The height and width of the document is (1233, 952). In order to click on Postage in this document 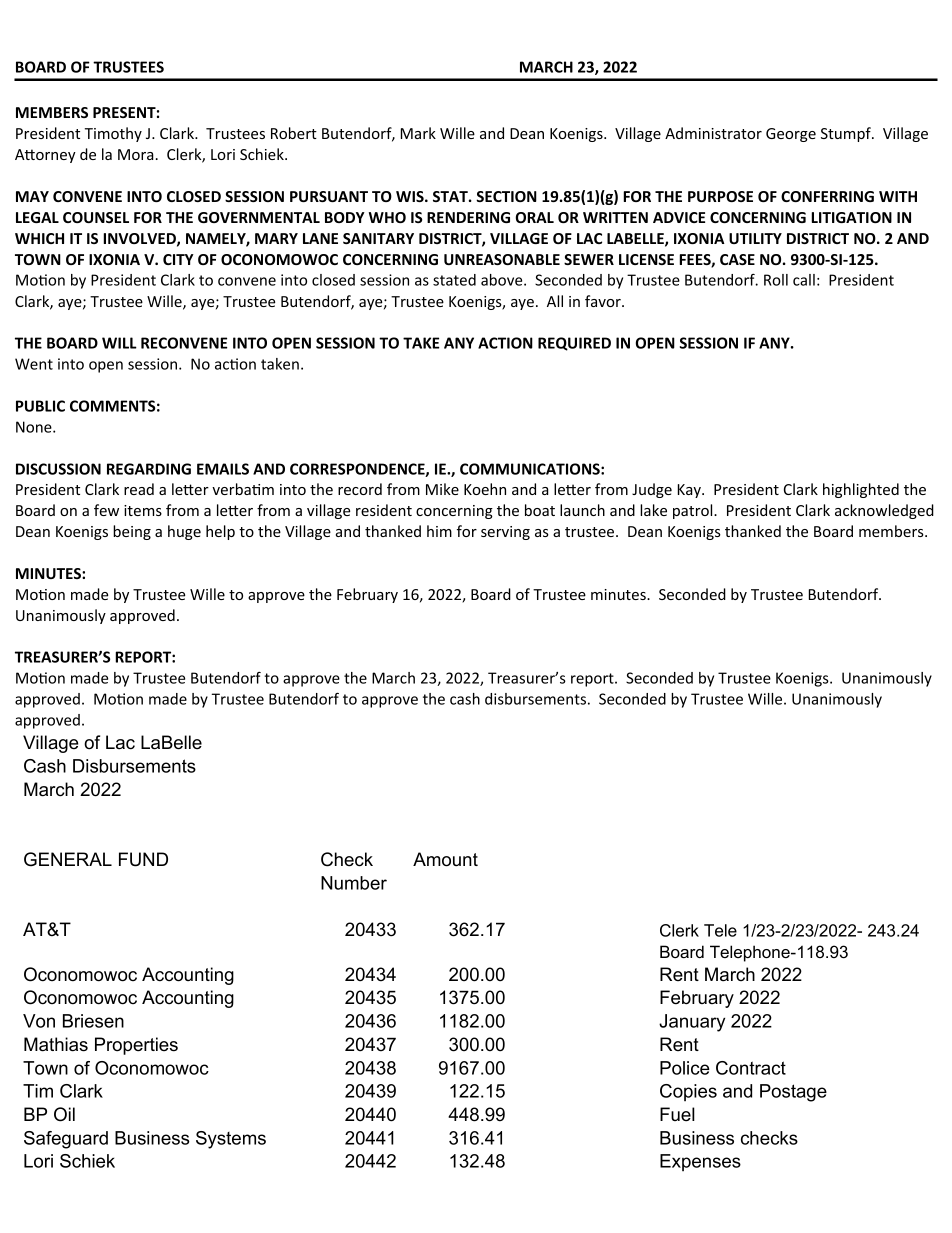, I will do `click(793, 1093)`.
